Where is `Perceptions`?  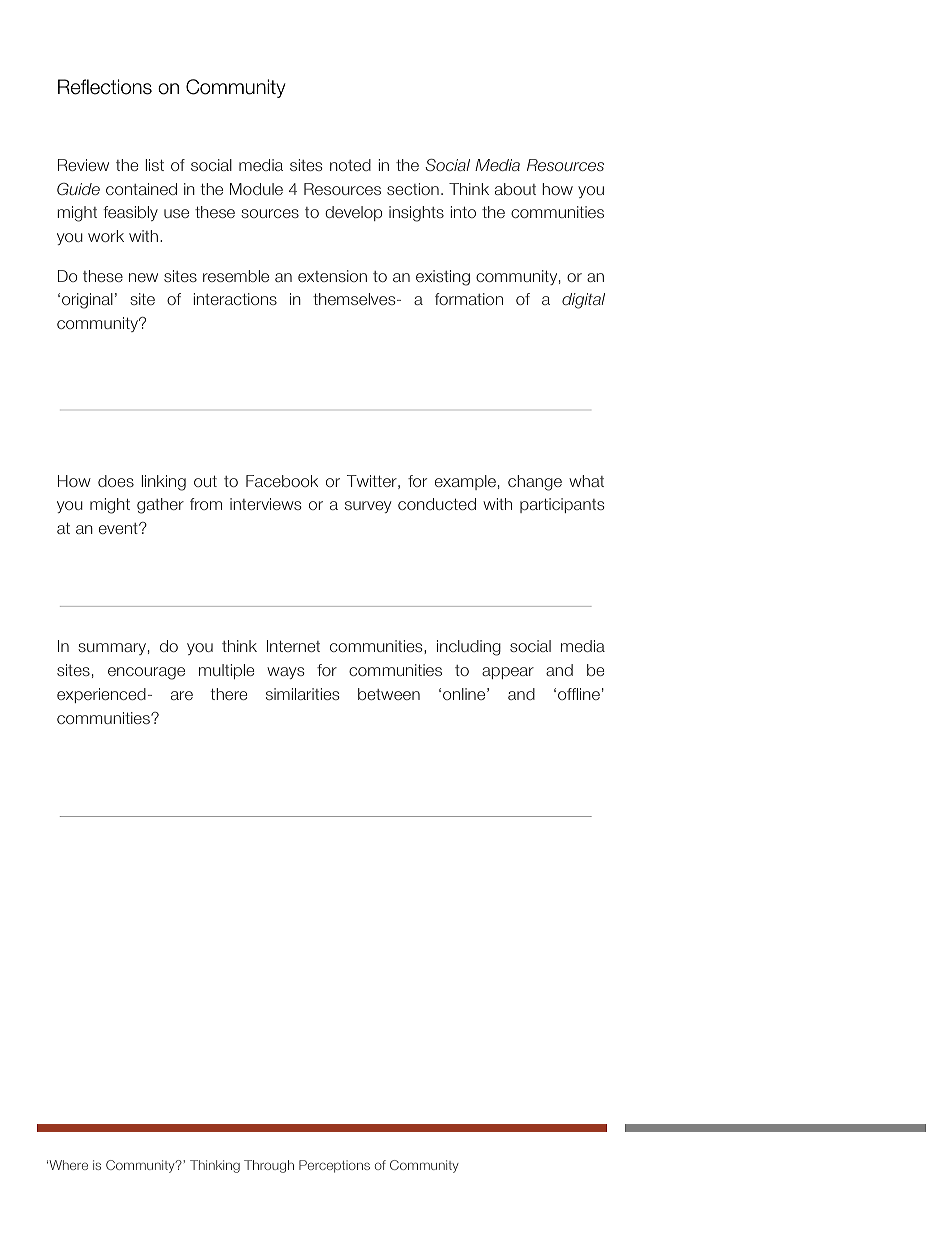
Perceptions is located at coordinates (334, 1166).
